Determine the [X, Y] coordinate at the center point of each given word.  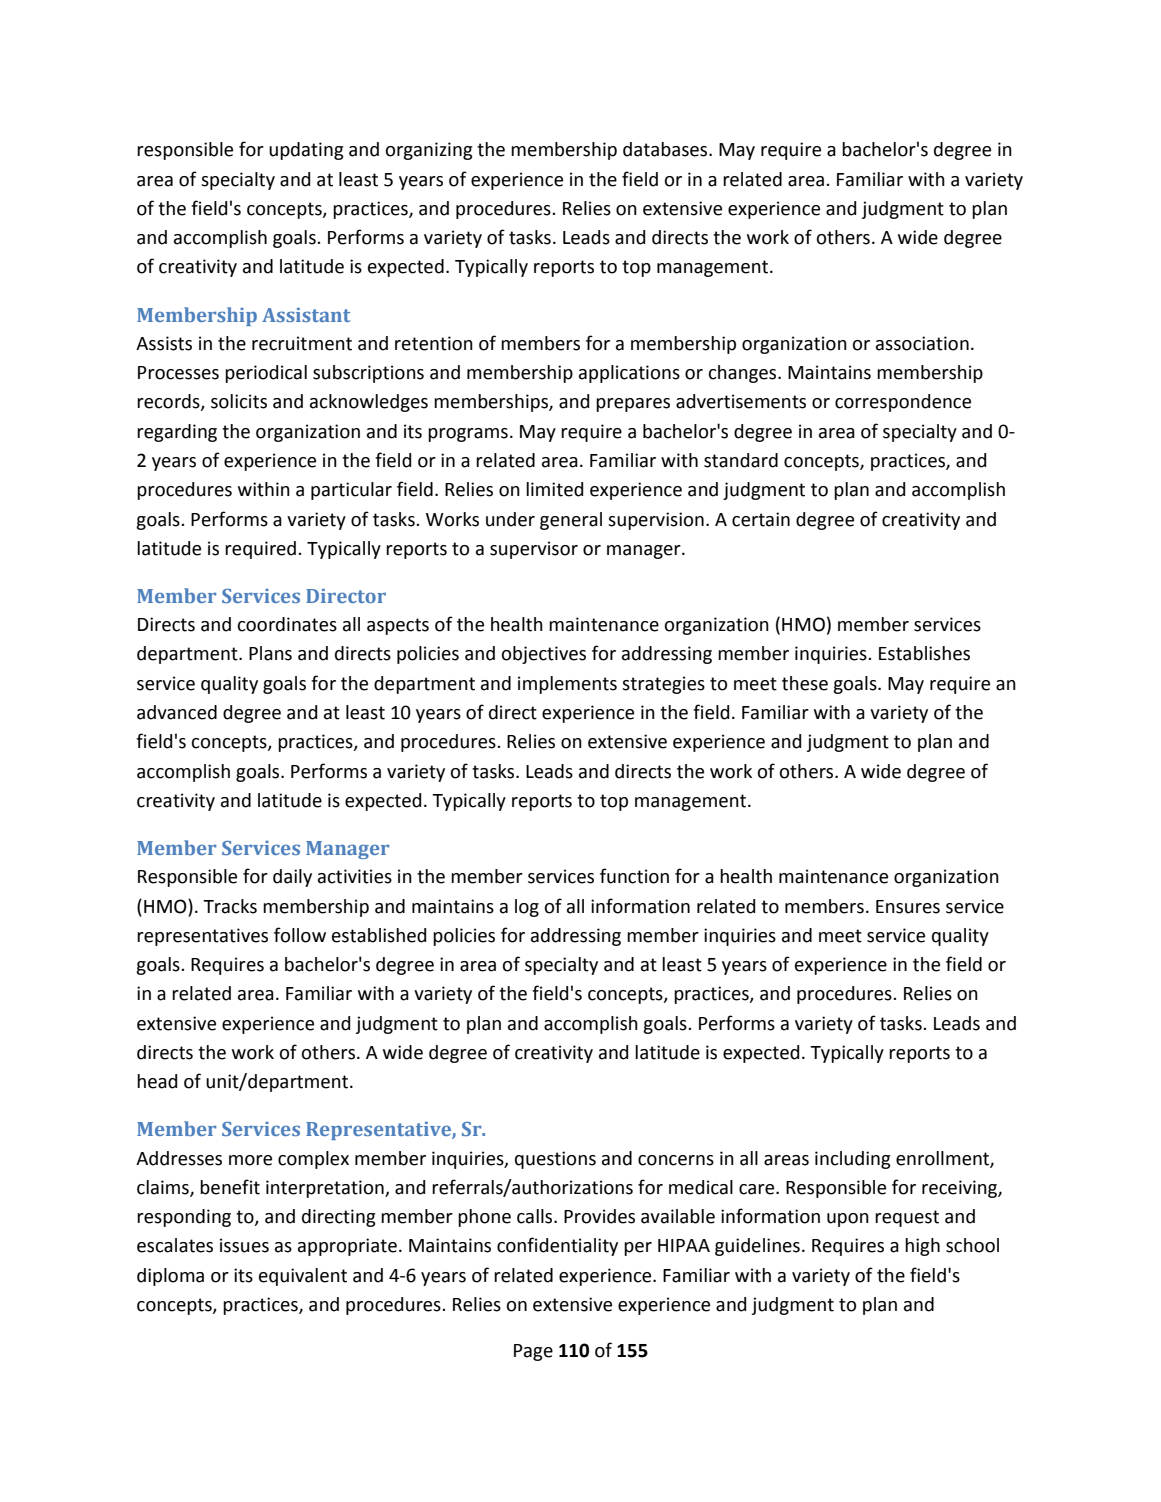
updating [306, 151]
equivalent [303, 1277]
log [527, 908]
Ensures [908, 907]
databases [666, 149]
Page [533, 1352]
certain [761, 519]
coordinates [287, 624]
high [922, 1247]
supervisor [534, 550]
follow [300, 935]
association [922, 343]
